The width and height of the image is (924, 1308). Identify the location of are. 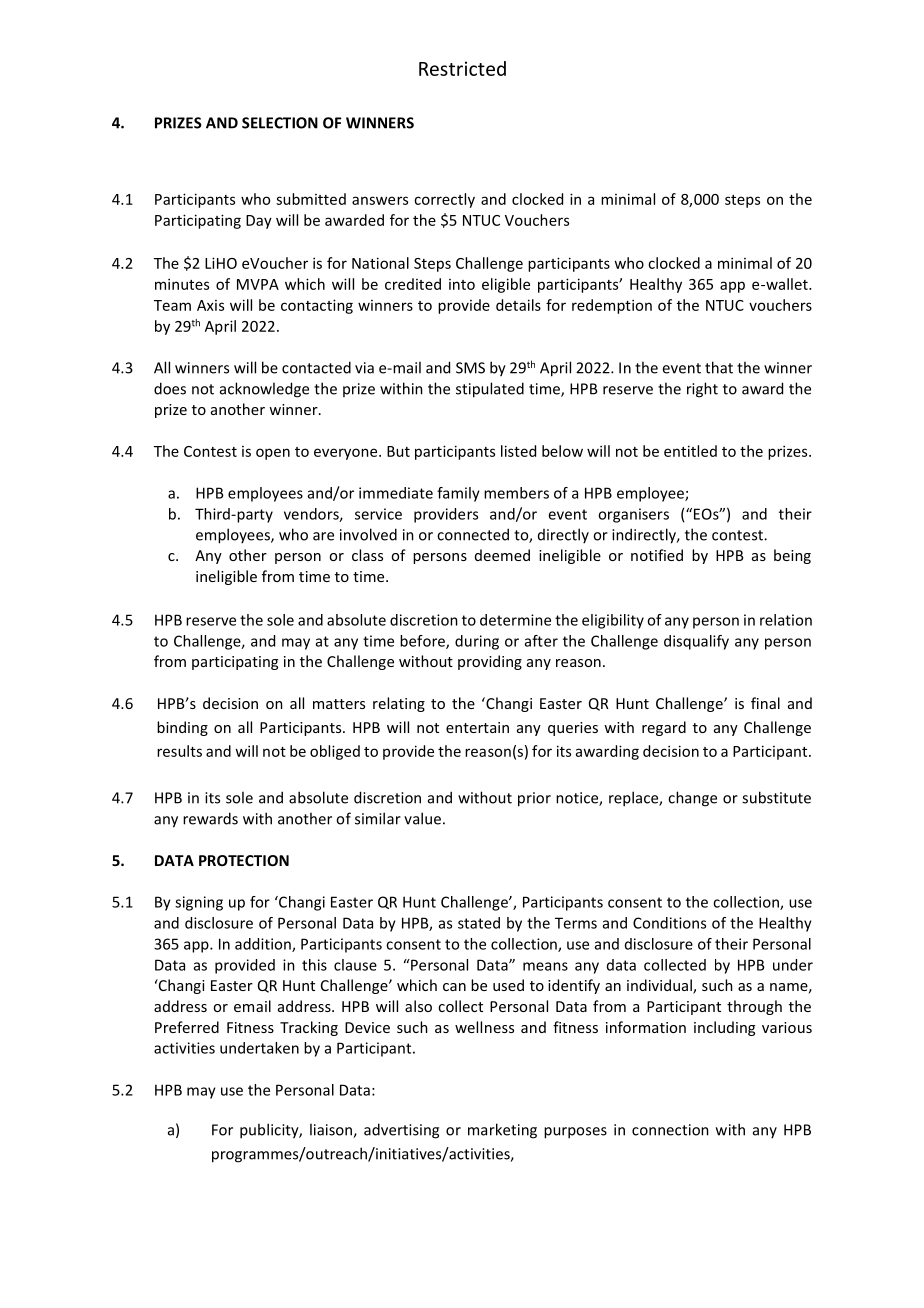
(323, 536).
